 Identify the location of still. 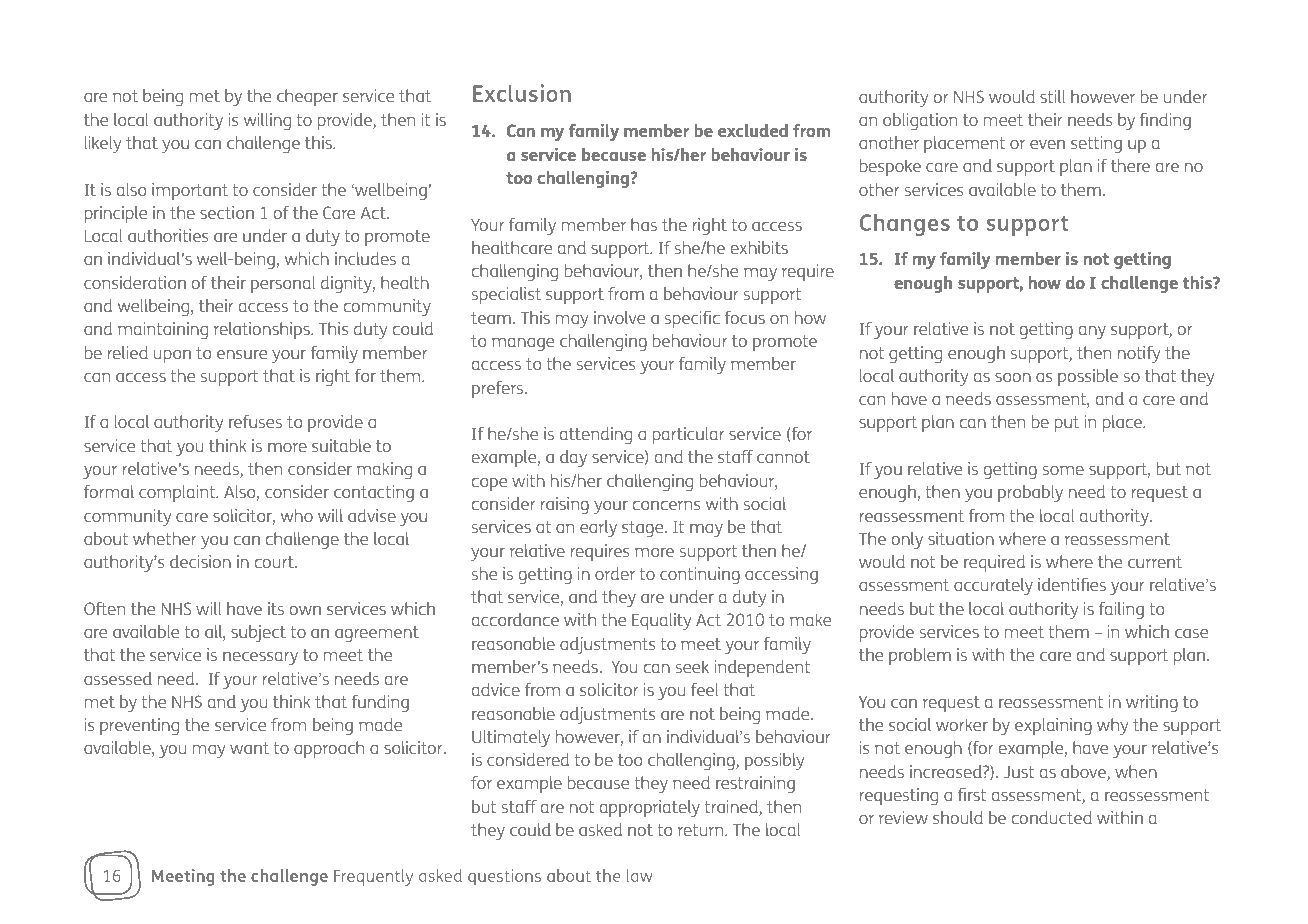
(1052, 96).
